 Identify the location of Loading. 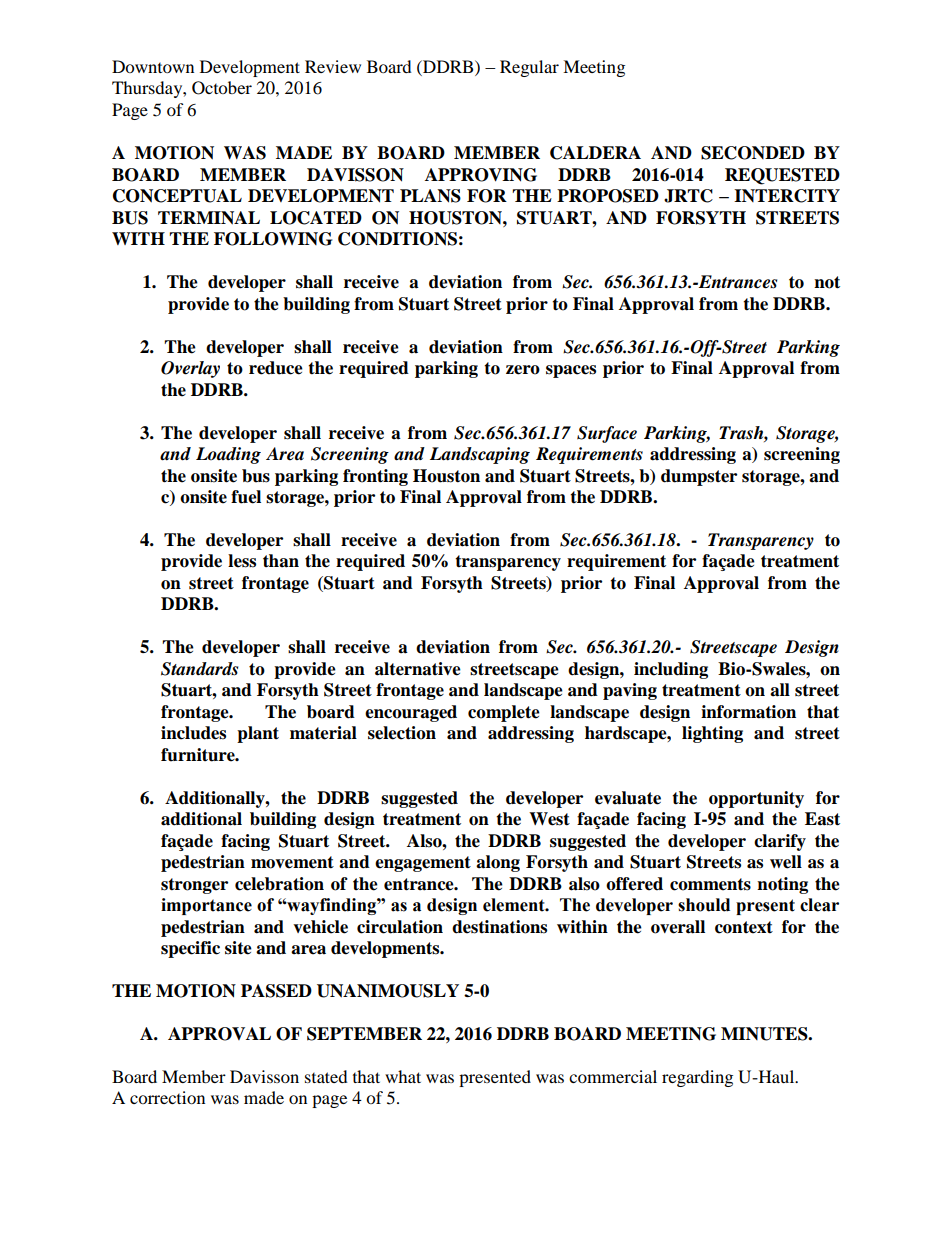
(228, 455).
